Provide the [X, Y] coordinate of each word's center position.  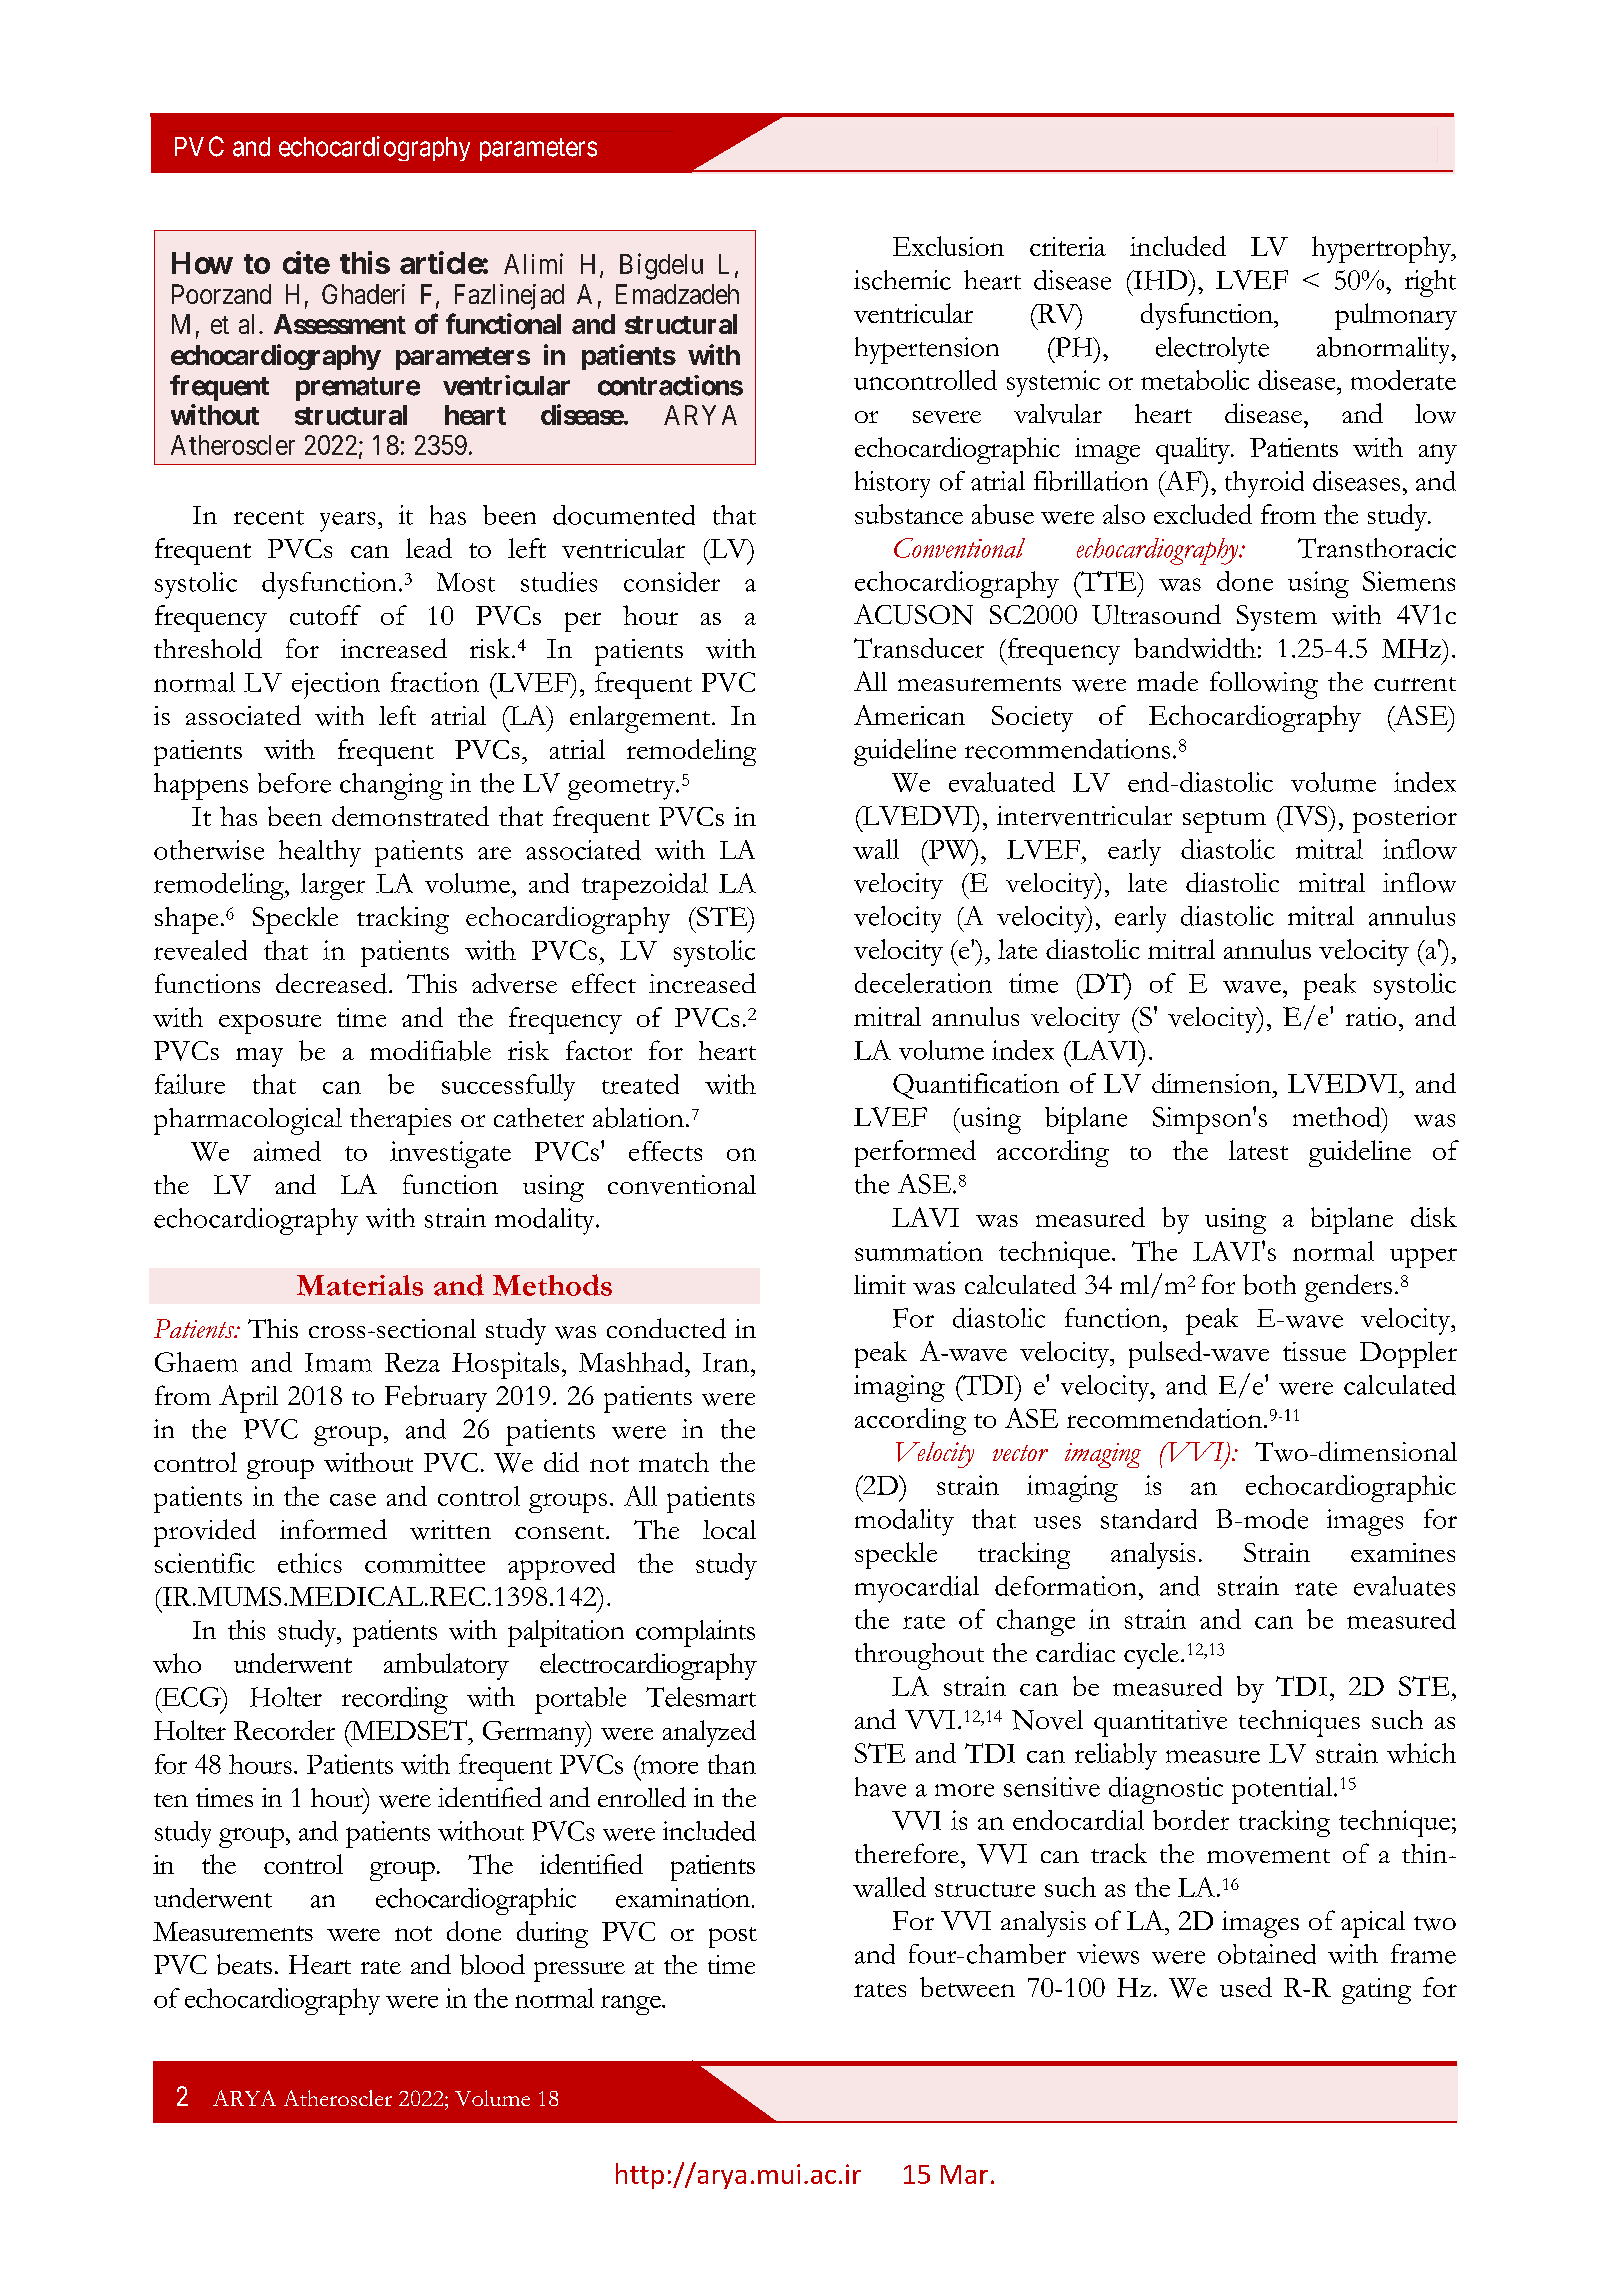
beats [244, 1964]
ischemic [902, 280]
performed [915, 1153]
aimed [287, 1151]
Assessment [340, 324]
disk [1434, 1217]
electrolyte [1212, 350]
